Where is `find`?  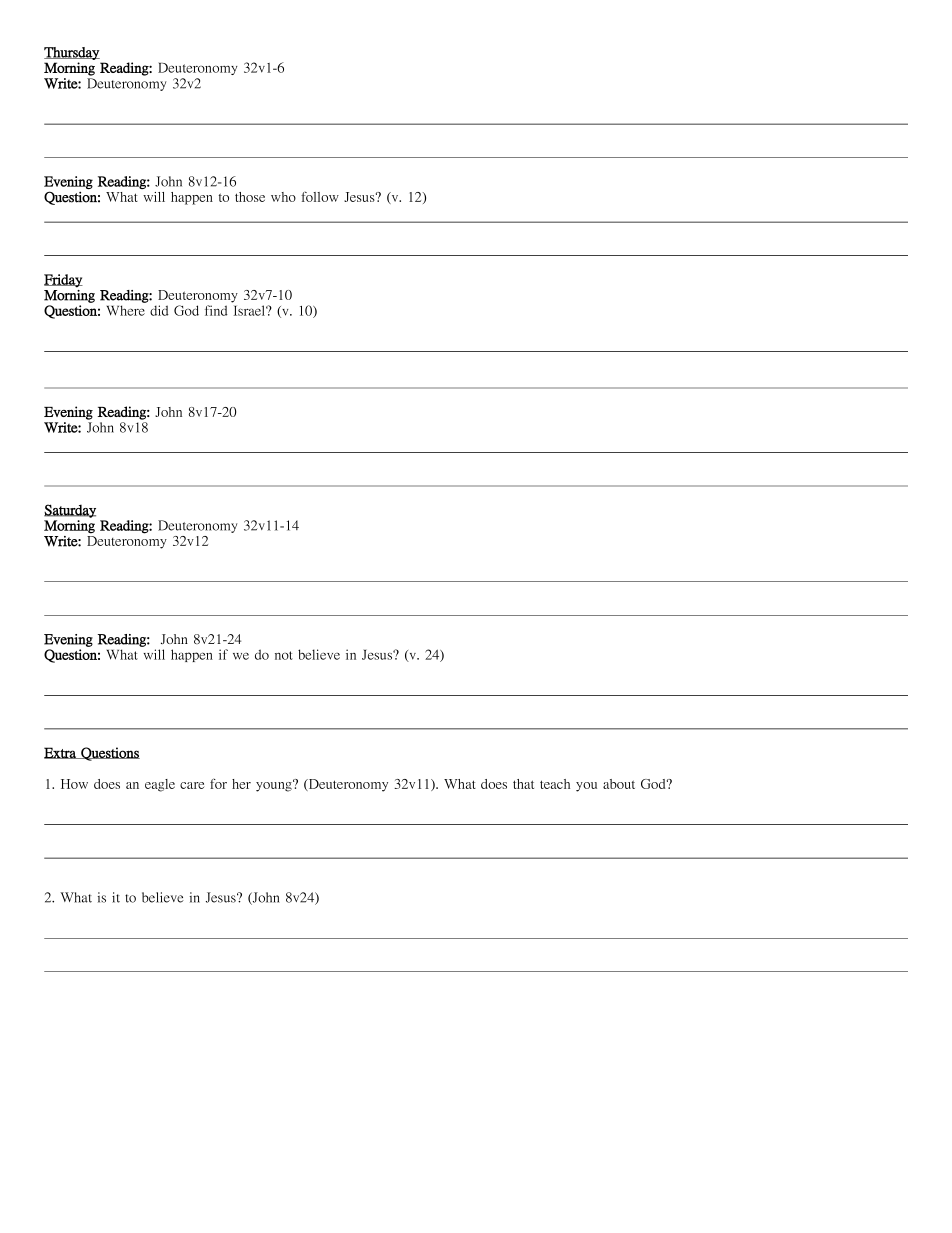 find is located at coordinates (216, 310).
